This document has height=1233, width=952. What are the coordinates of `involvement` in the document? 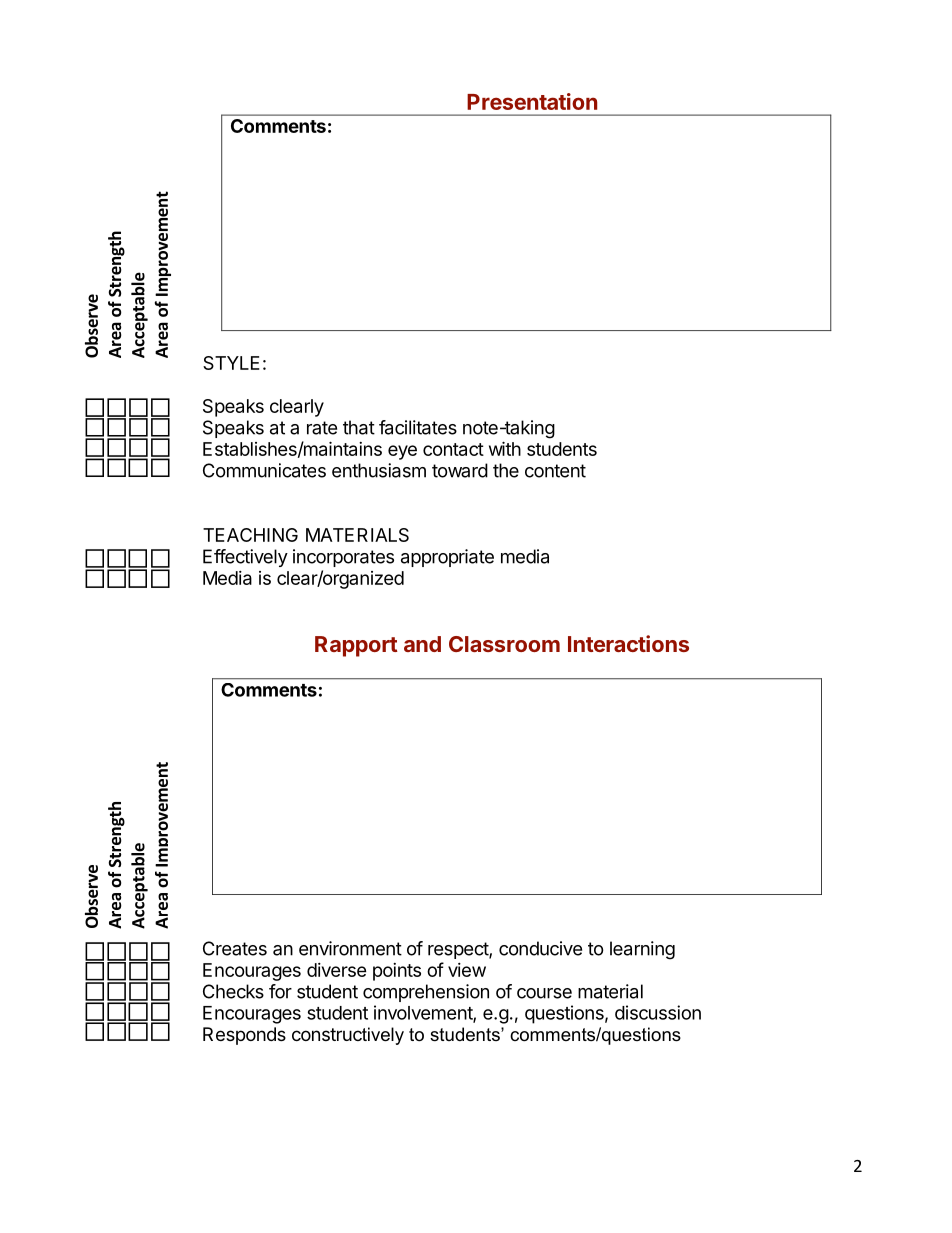 It's located at (424, 1013).
